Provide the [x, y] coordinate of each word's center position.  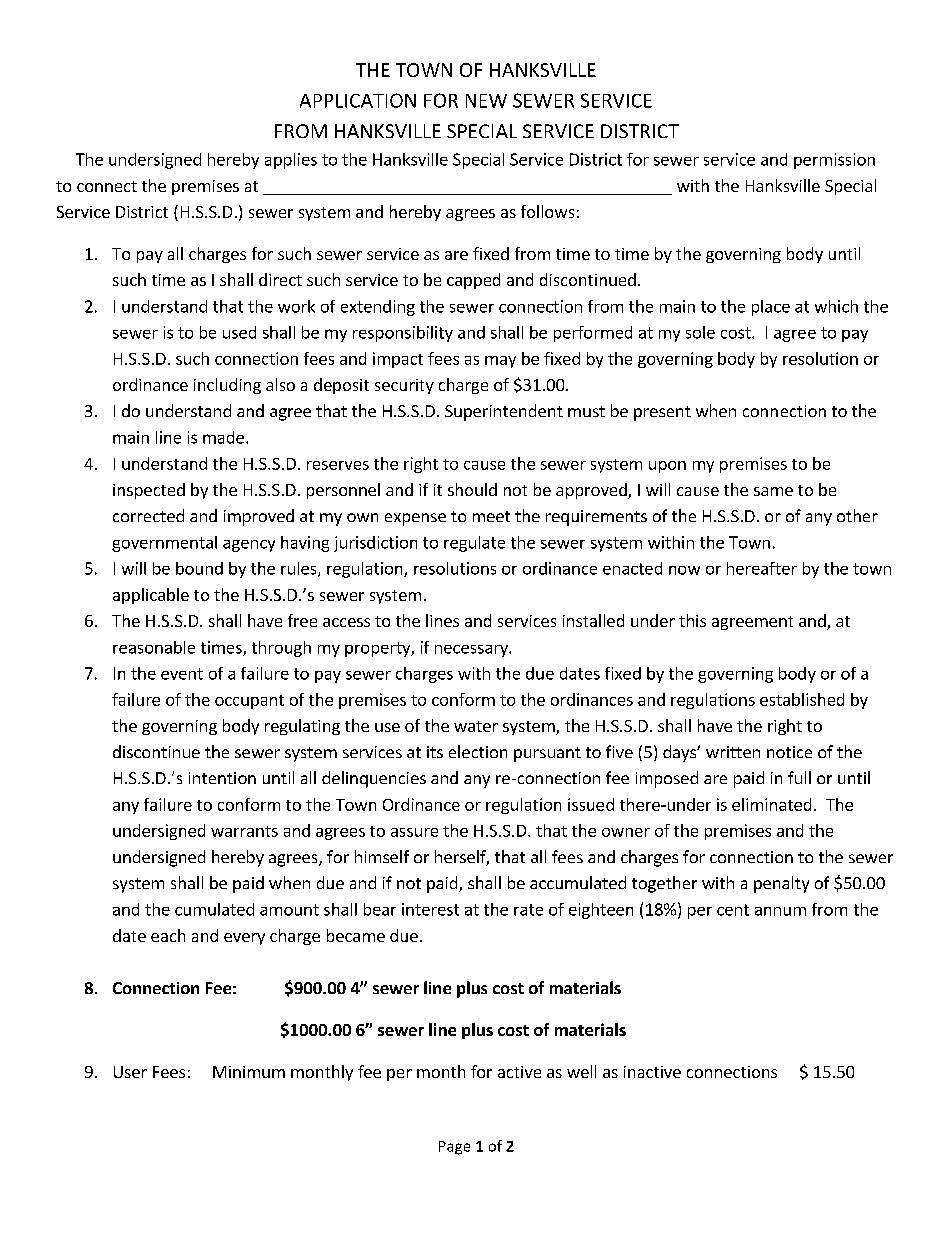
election [478, 751]
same [773, 491]
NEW [486, 101]
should [472, 489]
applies [291, 161]
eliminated [771, 804]
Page [454, 1148]
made [223, 437]
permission [834, 161]
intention [222, 778]
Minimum [249, 1072]
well [581, 1071]
